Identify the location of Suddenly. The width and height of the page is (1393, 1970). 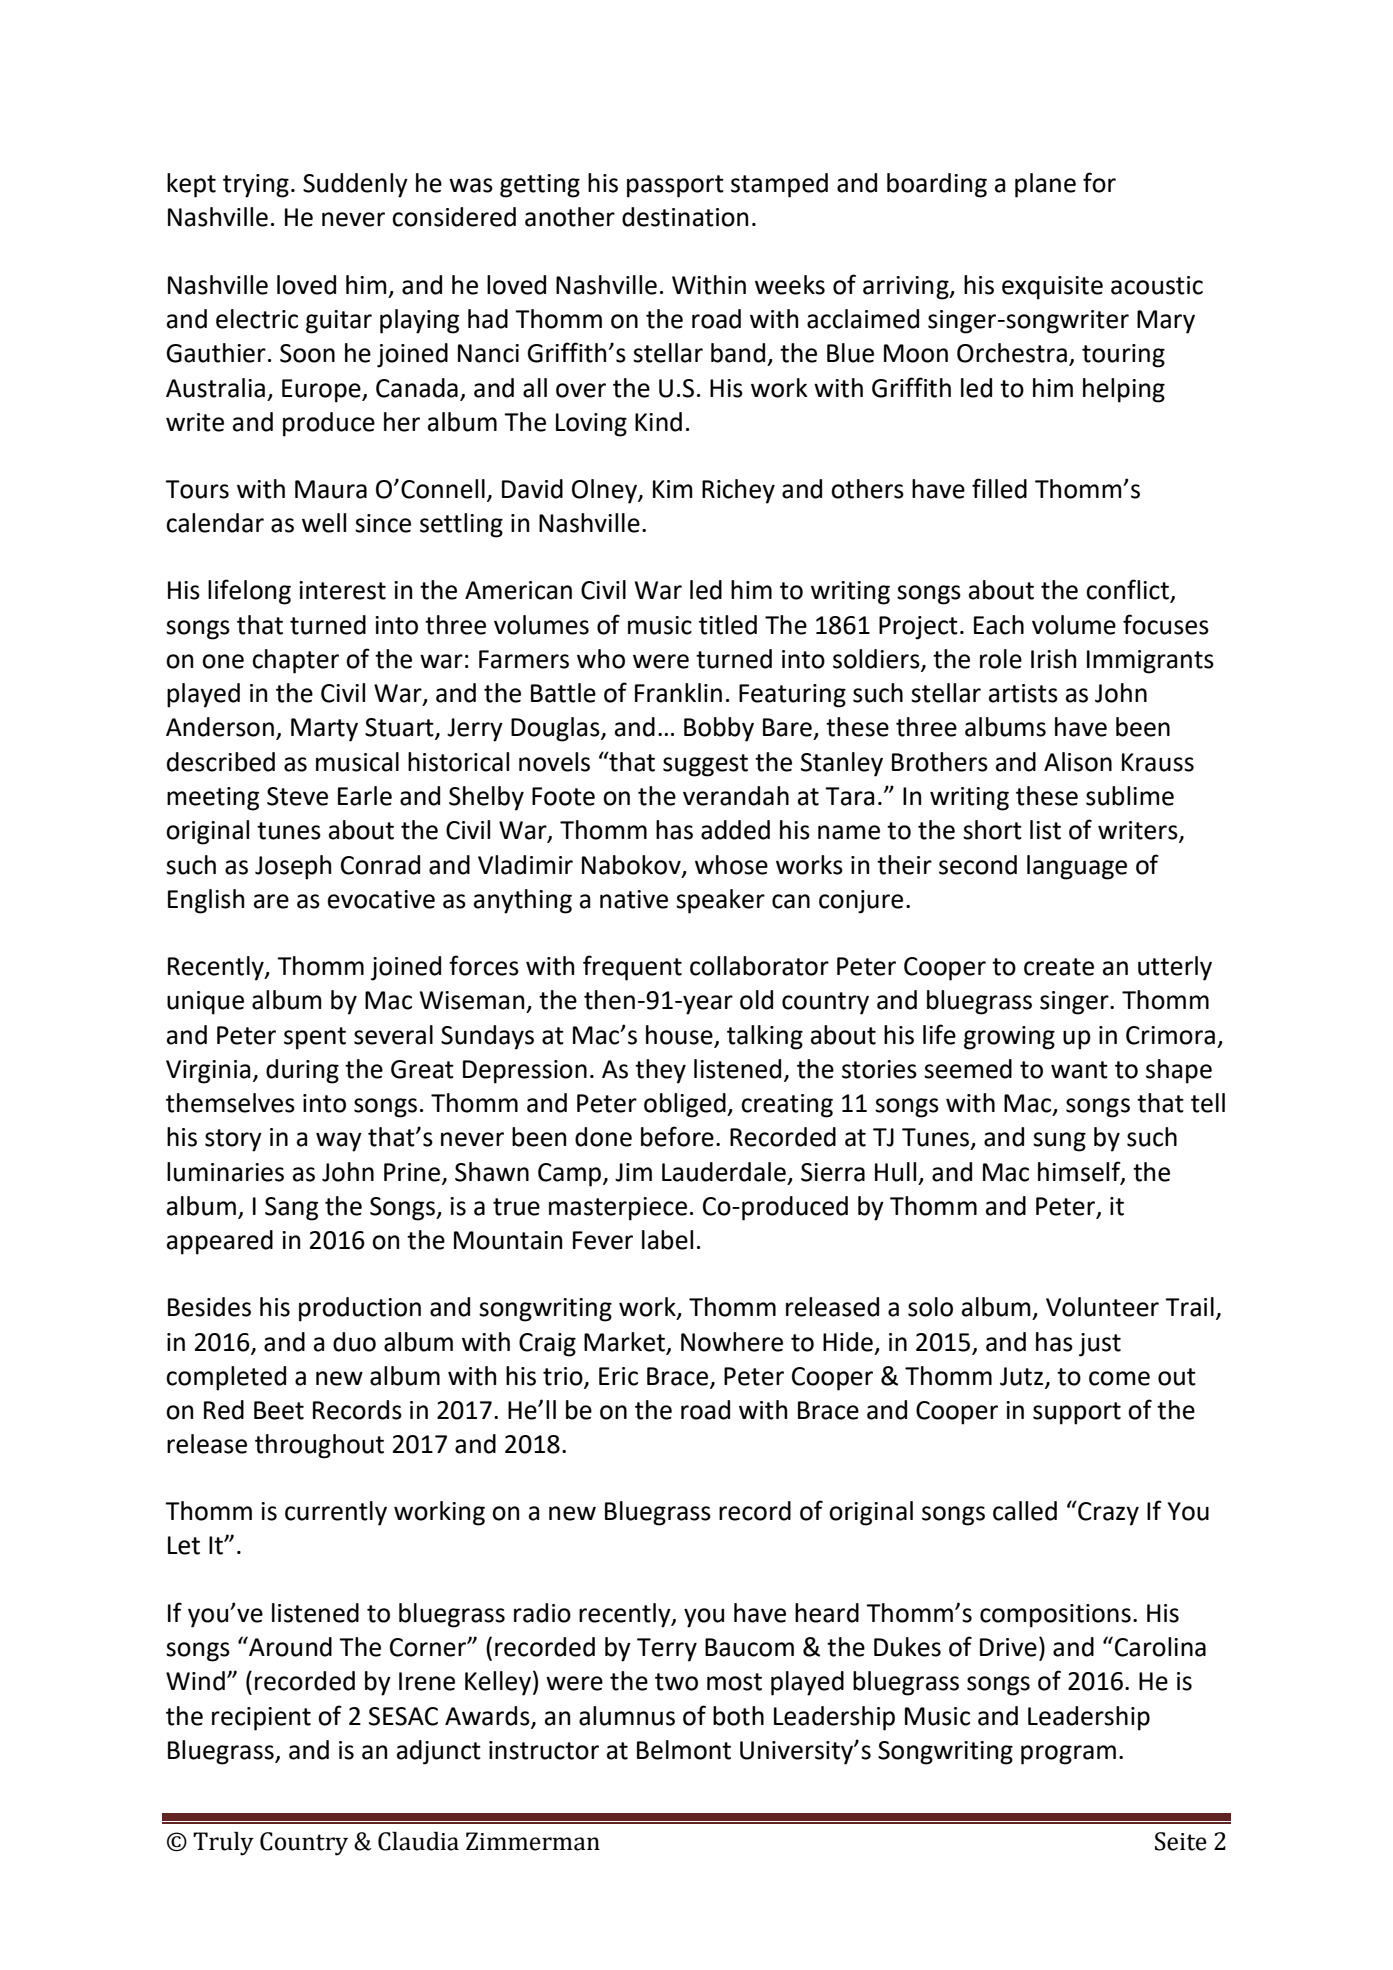
(355, 185).
